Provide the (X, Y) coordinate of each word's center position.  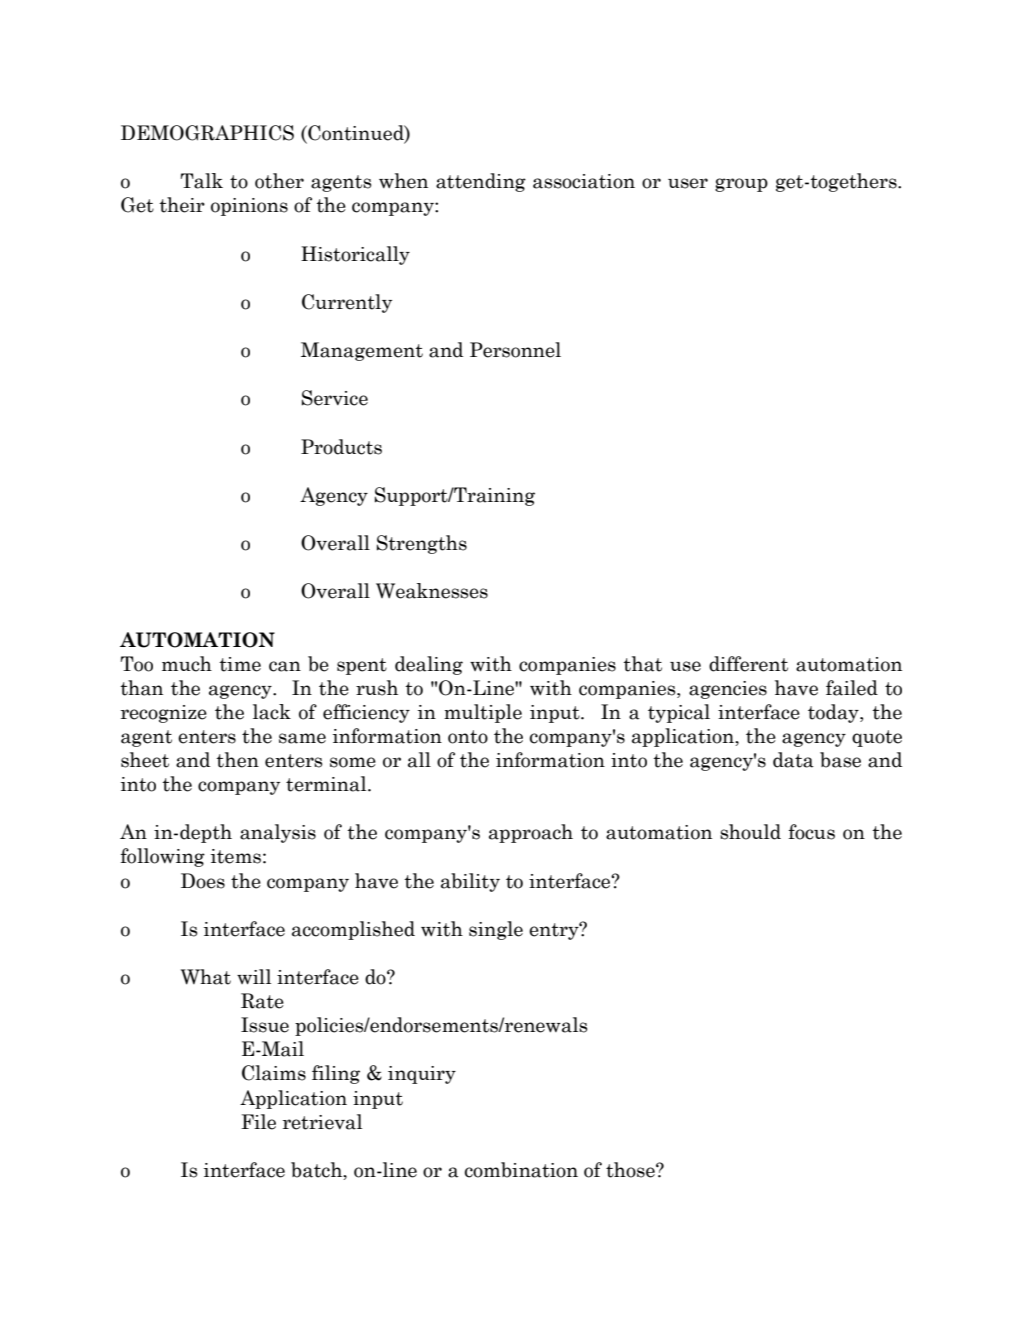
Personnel (515, 350)
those (631, 1170)
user (688, 183)
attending (481, 182)
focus (812, 832)
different (748, 664)
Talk (202, 181)
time (240, 664)
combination (521, 1170)
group (741, 185)
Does (203, 881)
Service (335, 398)
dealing (429, 665)
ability (470, 882)
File (258, 1122)
